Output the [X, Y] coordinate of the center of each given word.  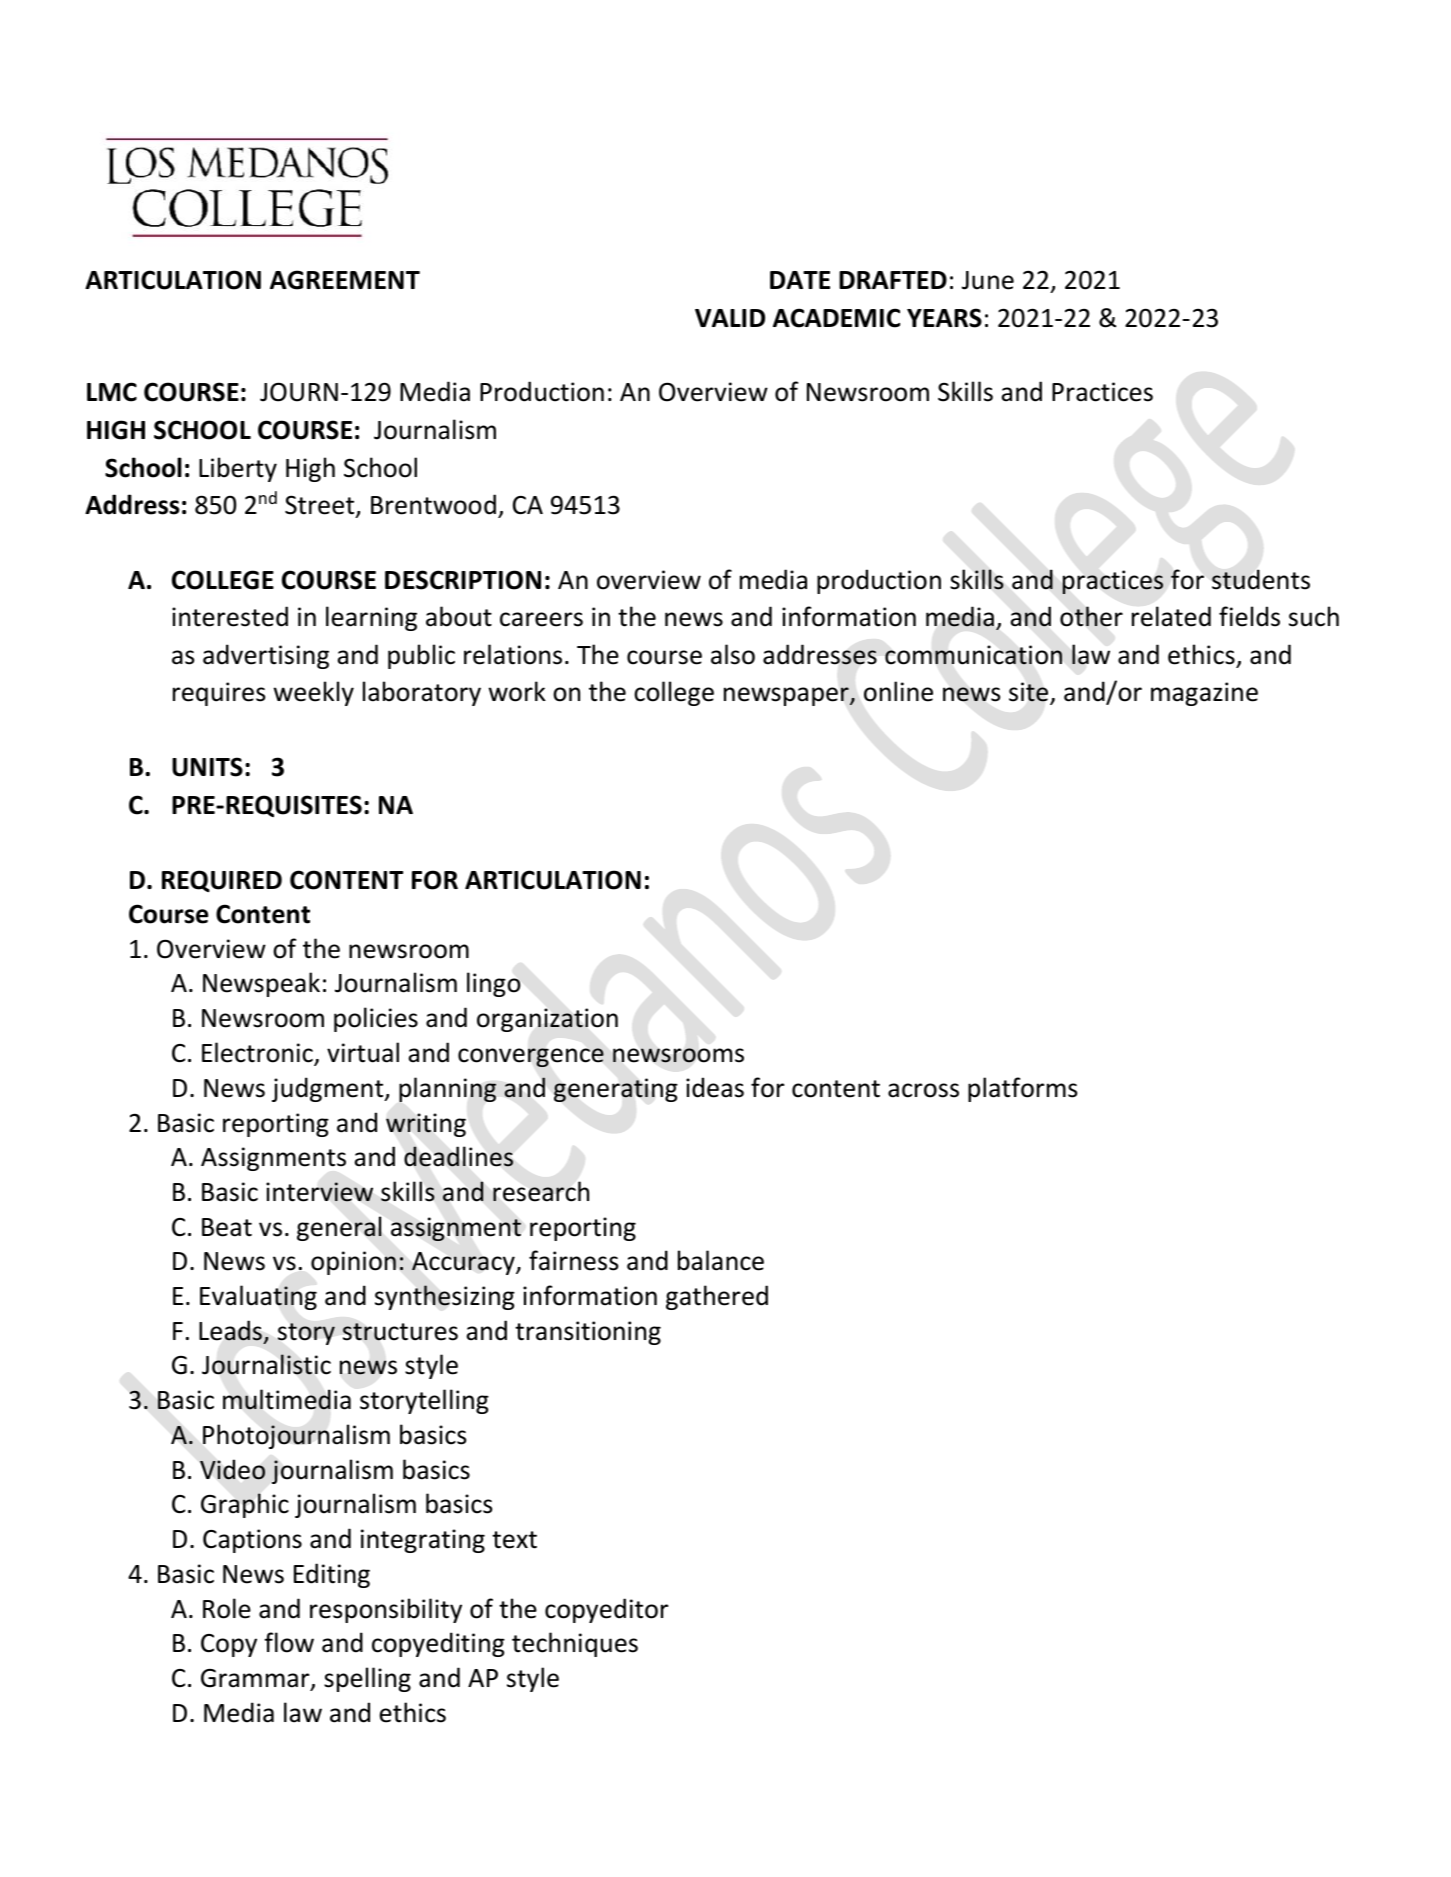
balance [721, 1260]
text [514, 1540]
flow [289, 1642]
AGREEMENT [345, 280]
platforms [1022, 1089]
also [733, 654]
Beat [227, 1227]
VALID [730, 318]
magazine [1204, 694]
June [988, 280]
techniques [575, 1644]
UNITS [207, 767]
